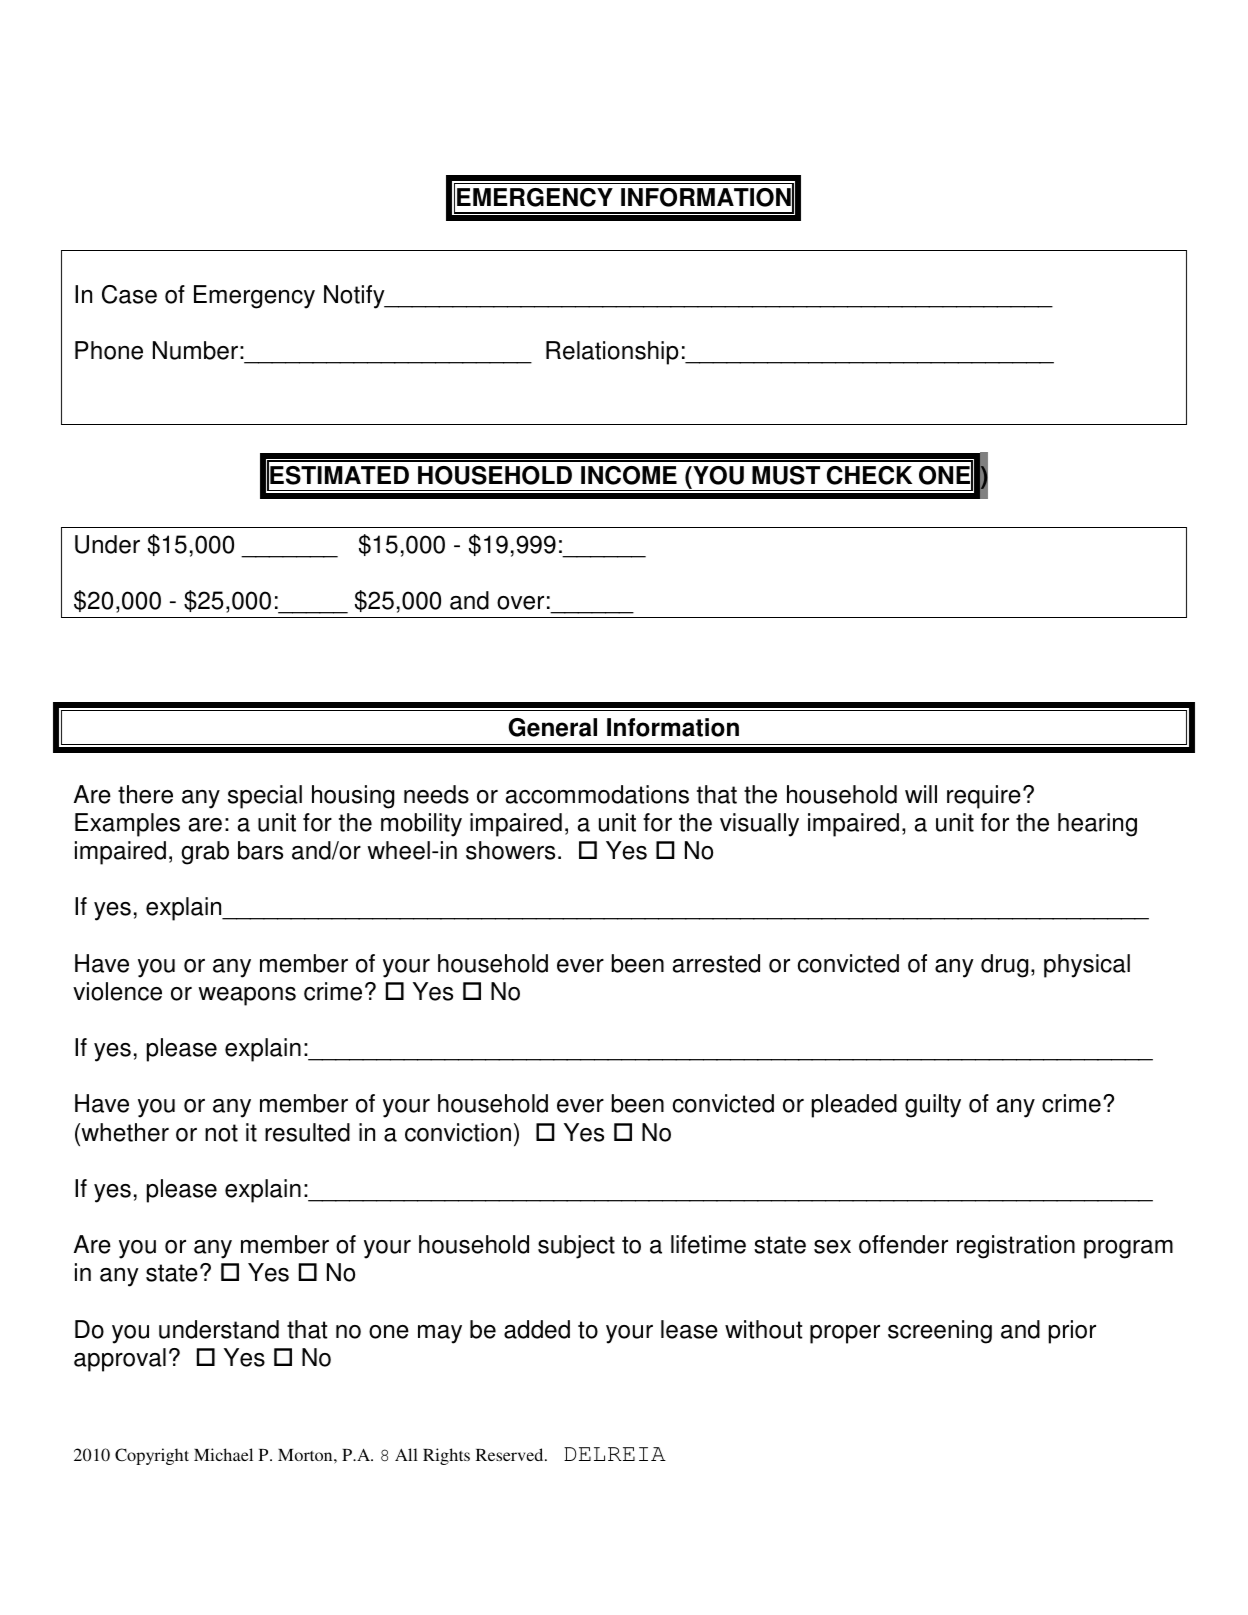 Image resolution: width=1248 pixels, height=1615 pixels. Describe the element at coordinates (629, 475) in the document. I see `INCOME` at that location.
